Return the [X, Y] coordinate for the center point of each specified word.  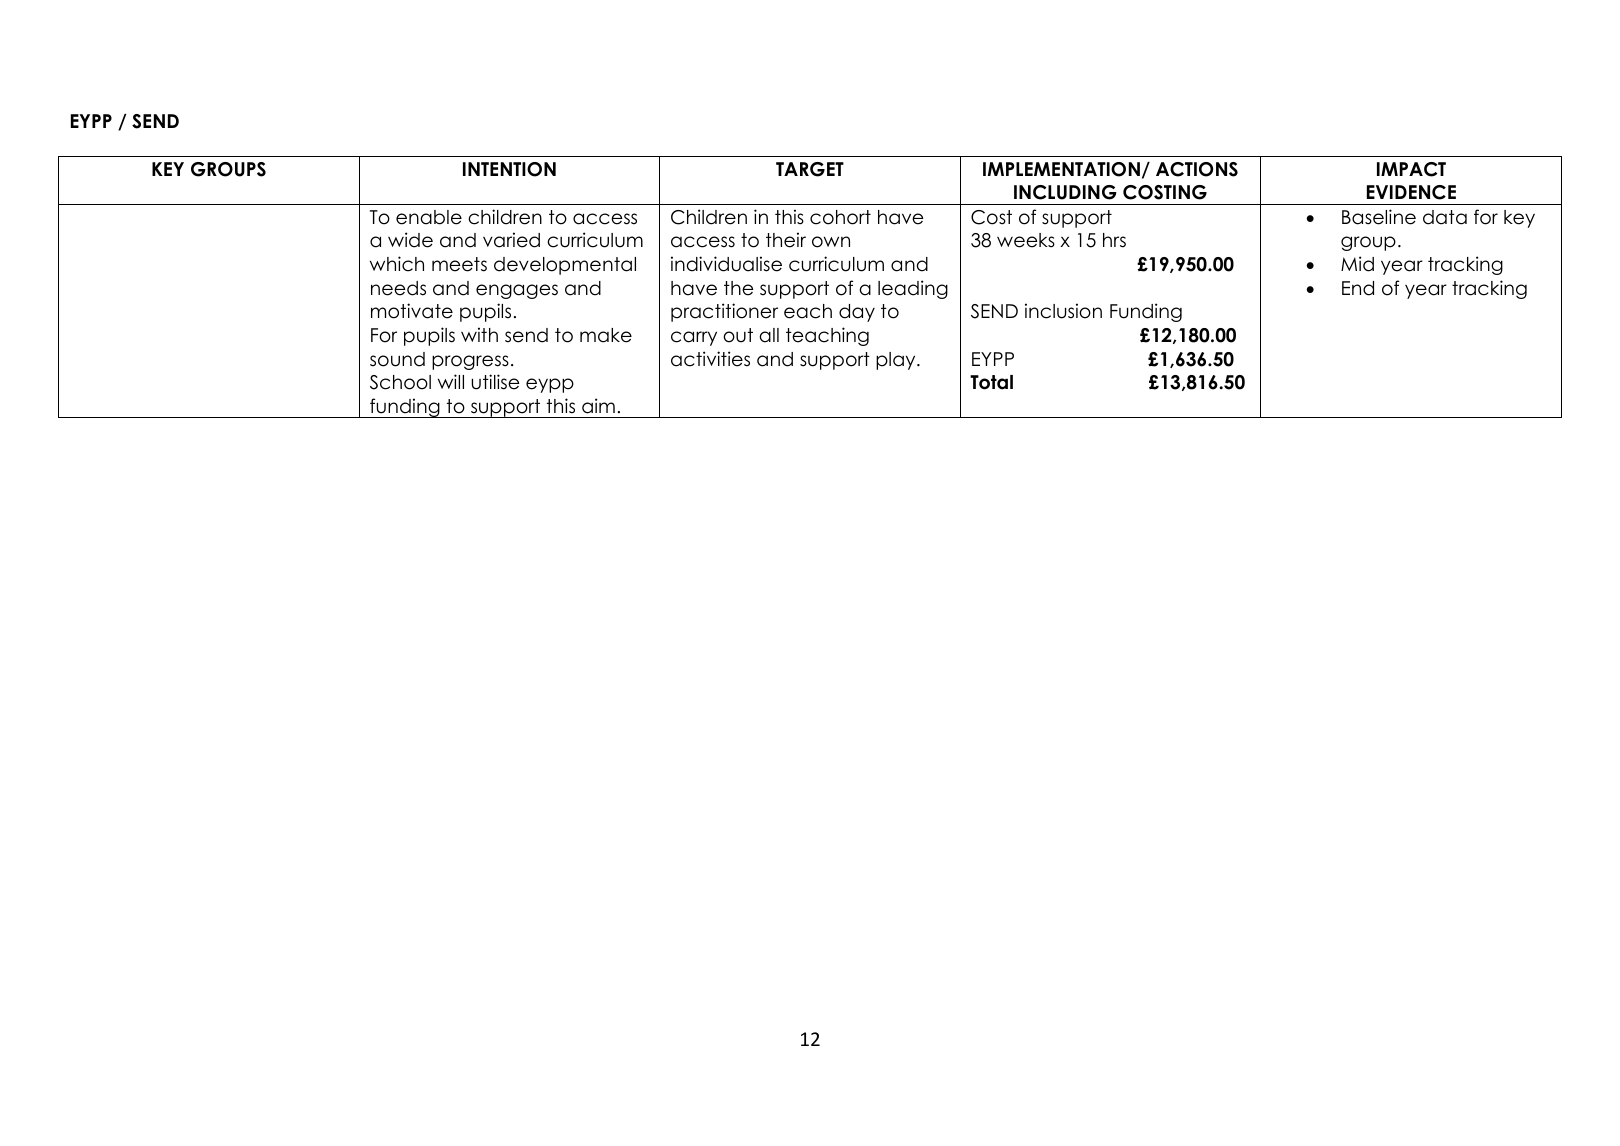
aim [598, 406]
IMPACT [1411, 169]
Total [991, 382]
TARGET [810, 169]
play [897, 361]
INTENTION [509, 169]
